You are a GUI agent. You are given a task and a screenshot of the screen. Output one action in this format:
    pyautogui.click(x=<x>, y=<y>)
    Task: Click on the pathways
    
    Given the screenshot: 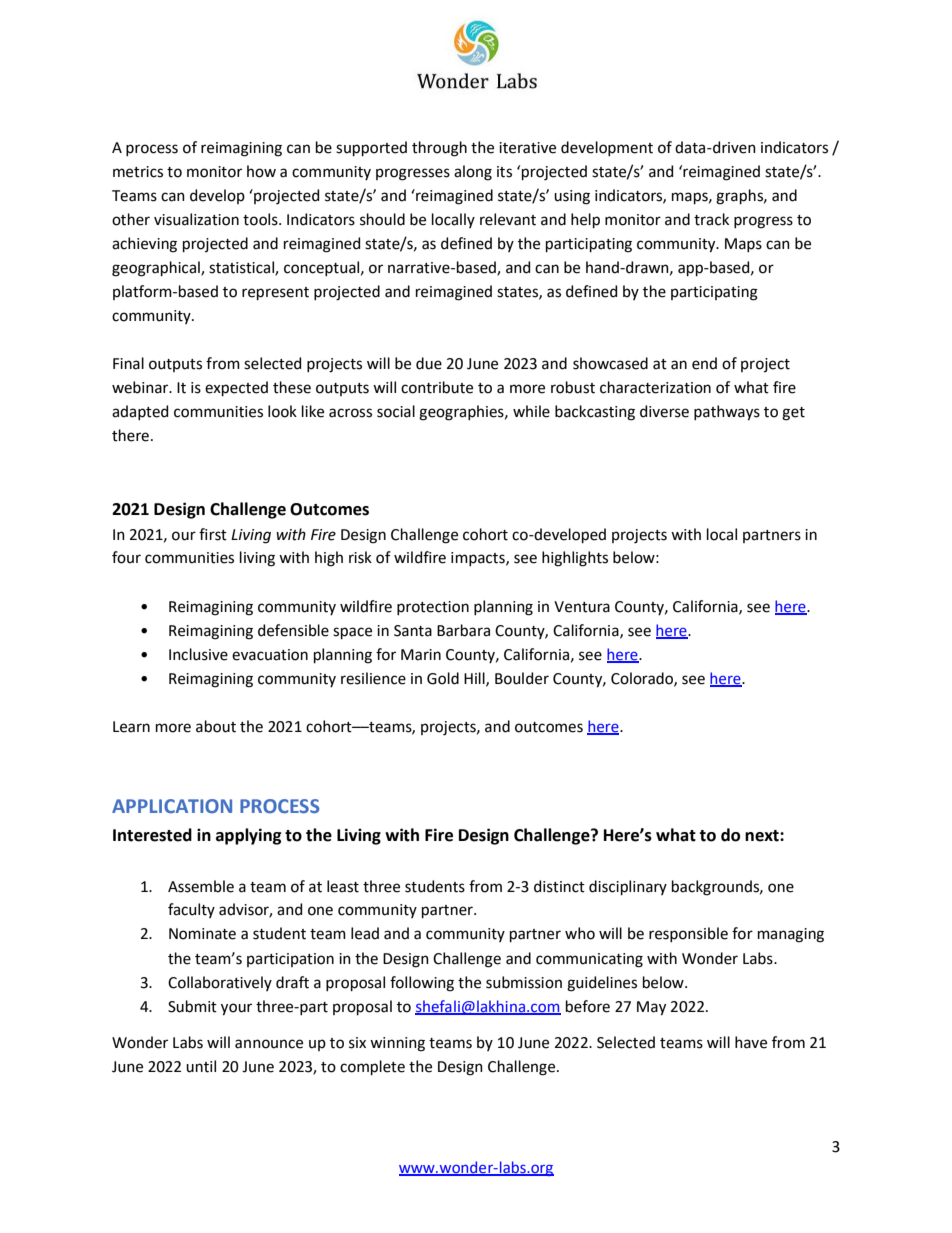 What is the action you would take?
    pyautogui.click(x=727, y=413)
